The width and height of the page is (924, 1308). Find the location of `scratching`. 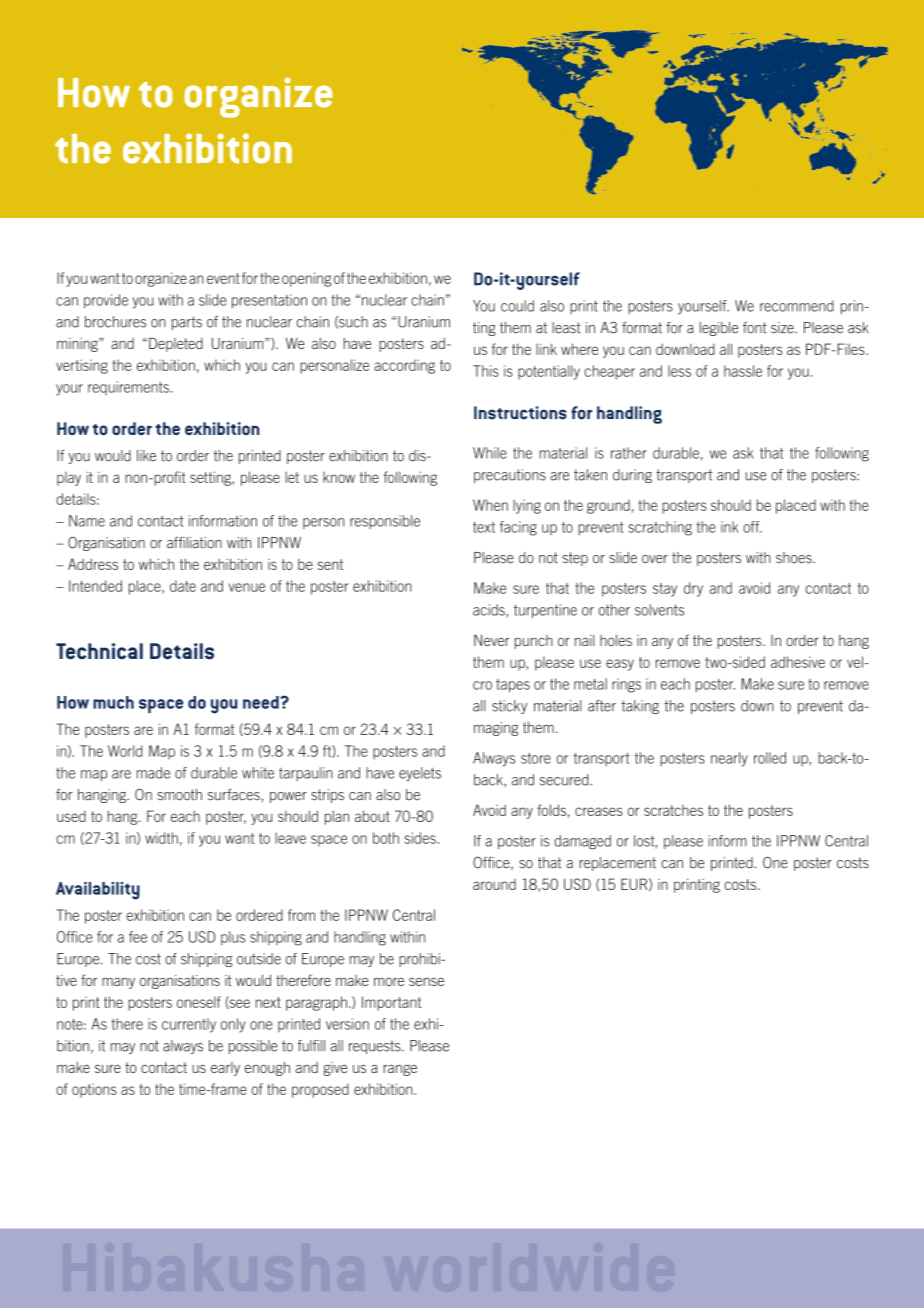

scratching is located at coordinates (660, 528).
